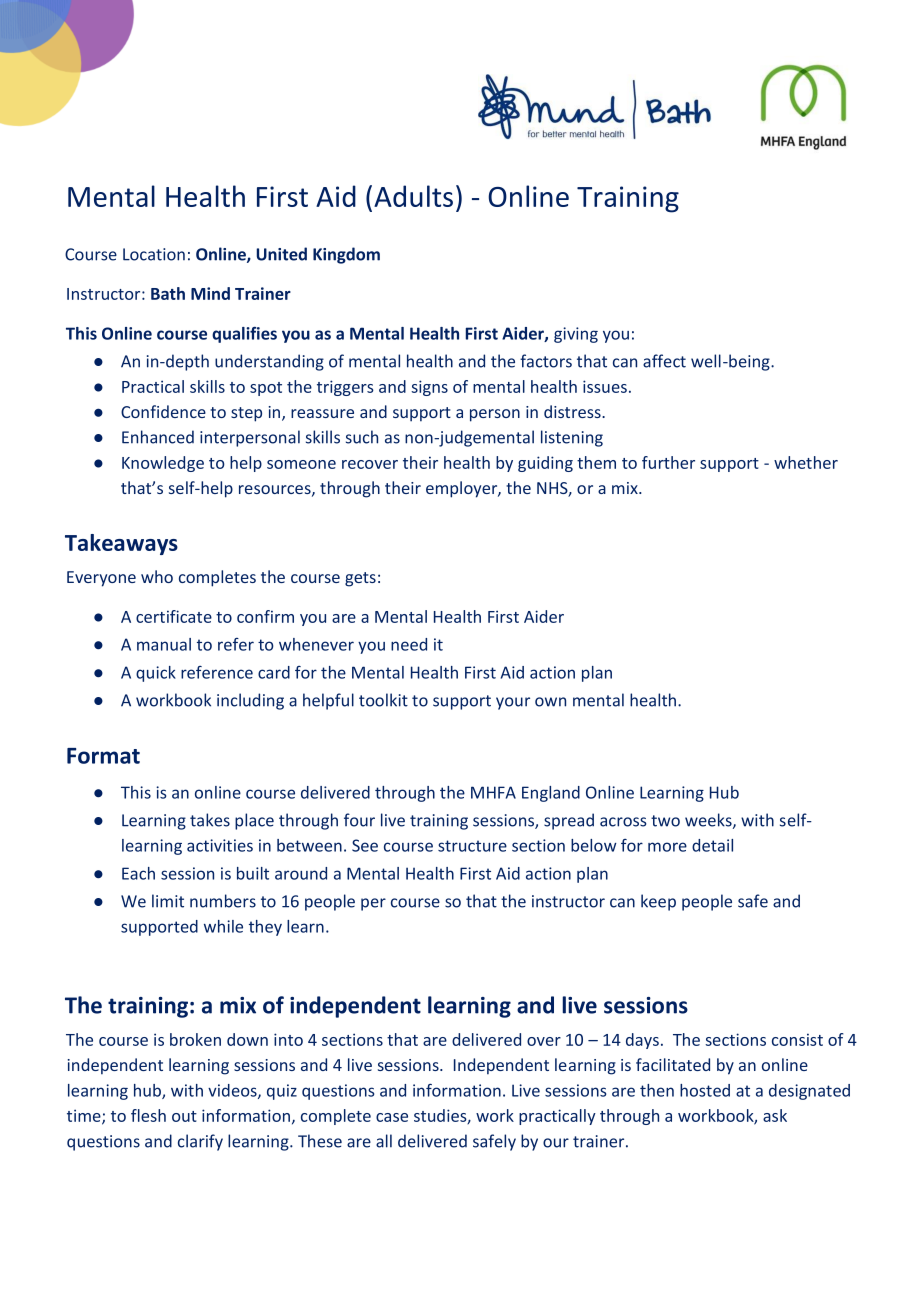 The width and height of the screenshot is (924, 1308). I want to click on takes, so click(210, 820).
